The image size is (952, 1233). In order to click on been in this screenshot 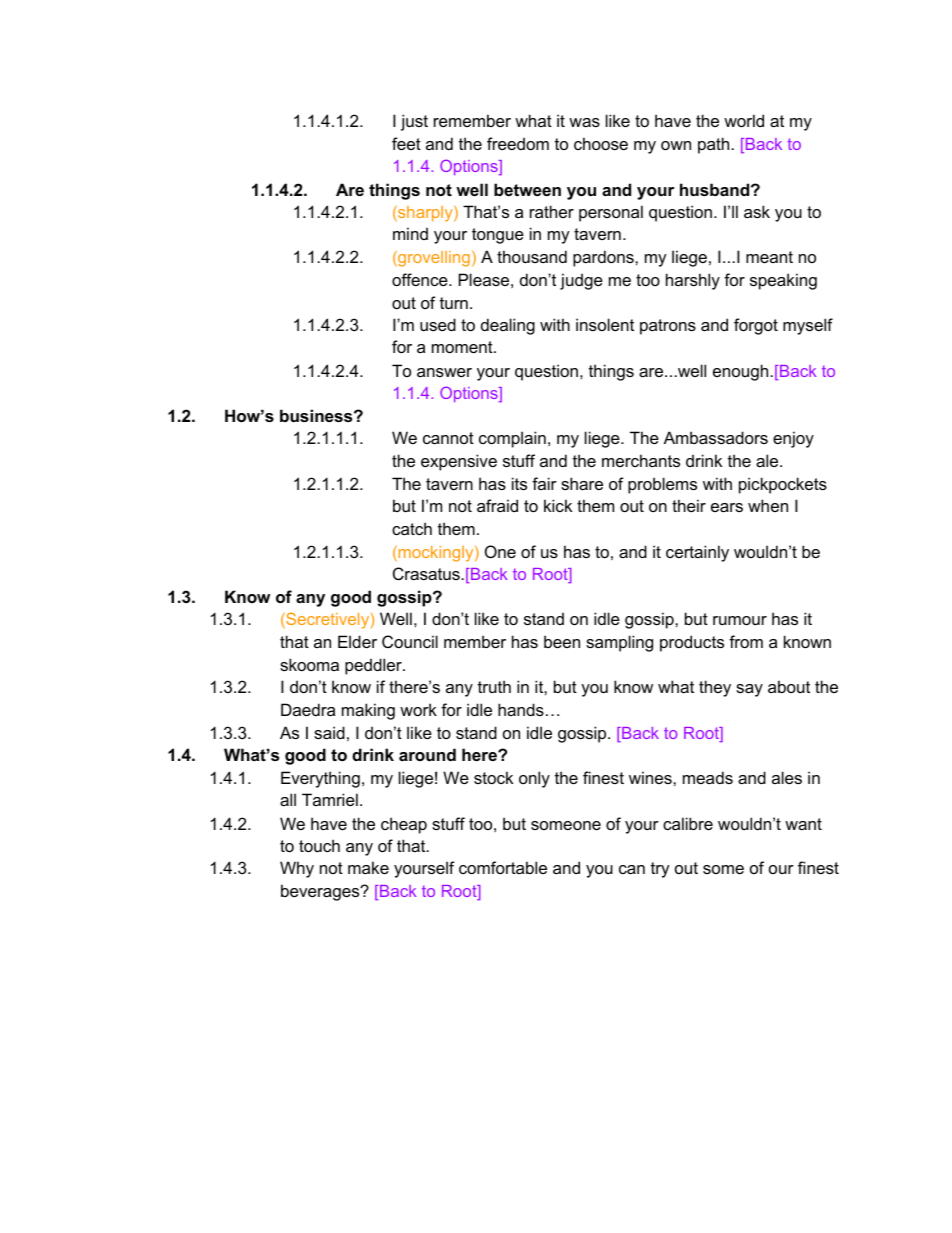, I will do `click(562, 641)`.
